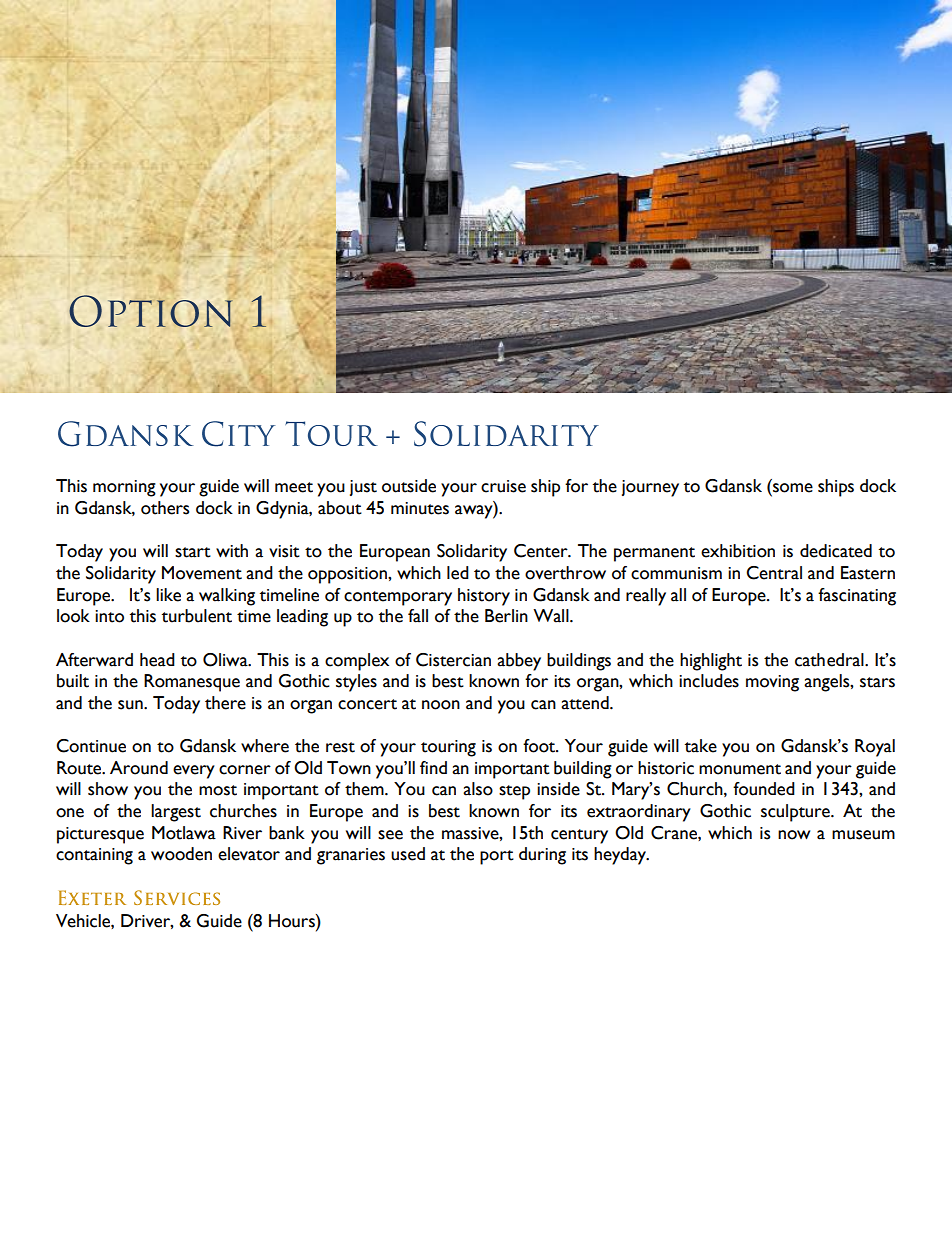 Image resolution: width=952 pixels, height=1233 pixels. Describe the element at coordinates (408, 854) in the image. I see `used` at that location.
